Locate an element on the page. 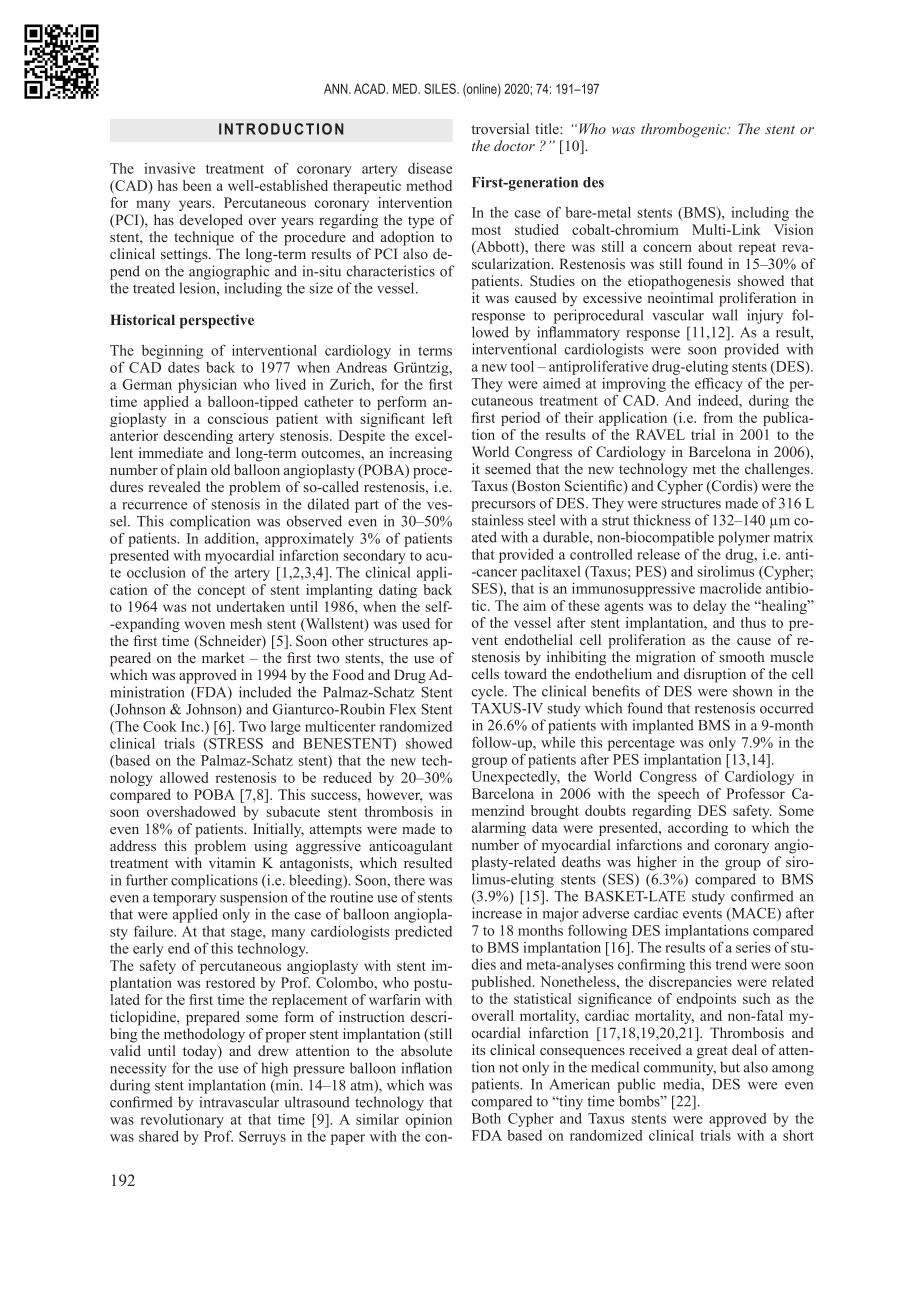  recurrence is located at coordinates (155, 506).
